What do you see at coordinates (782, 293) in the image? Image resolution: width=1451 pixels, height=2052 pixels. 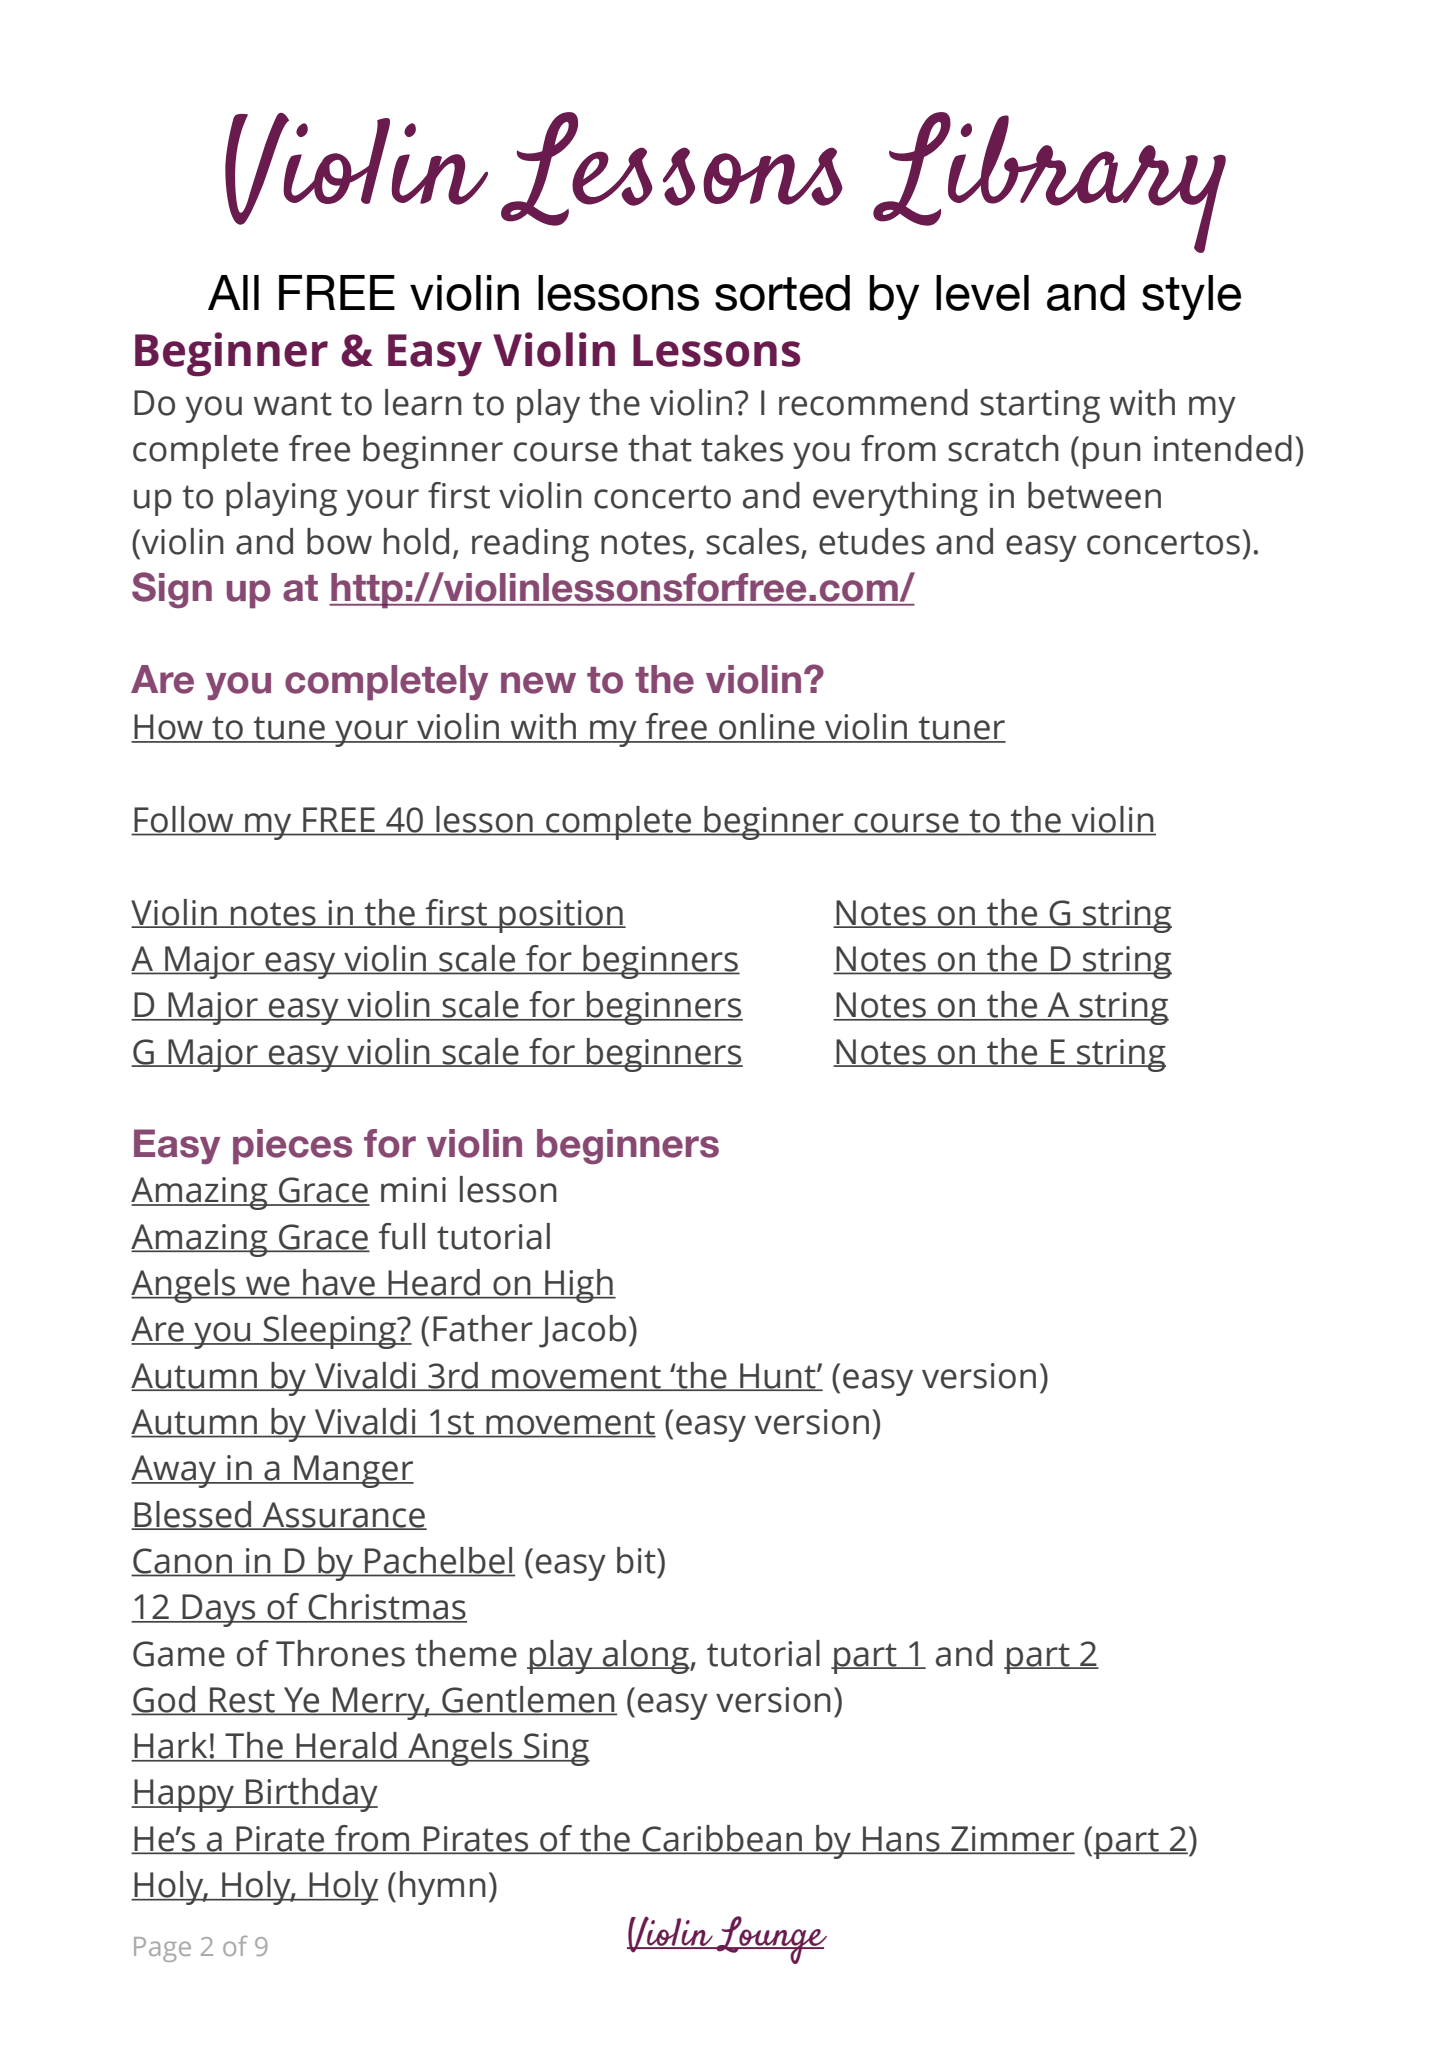 I see `sorted` at bounding box center [782, 293].
